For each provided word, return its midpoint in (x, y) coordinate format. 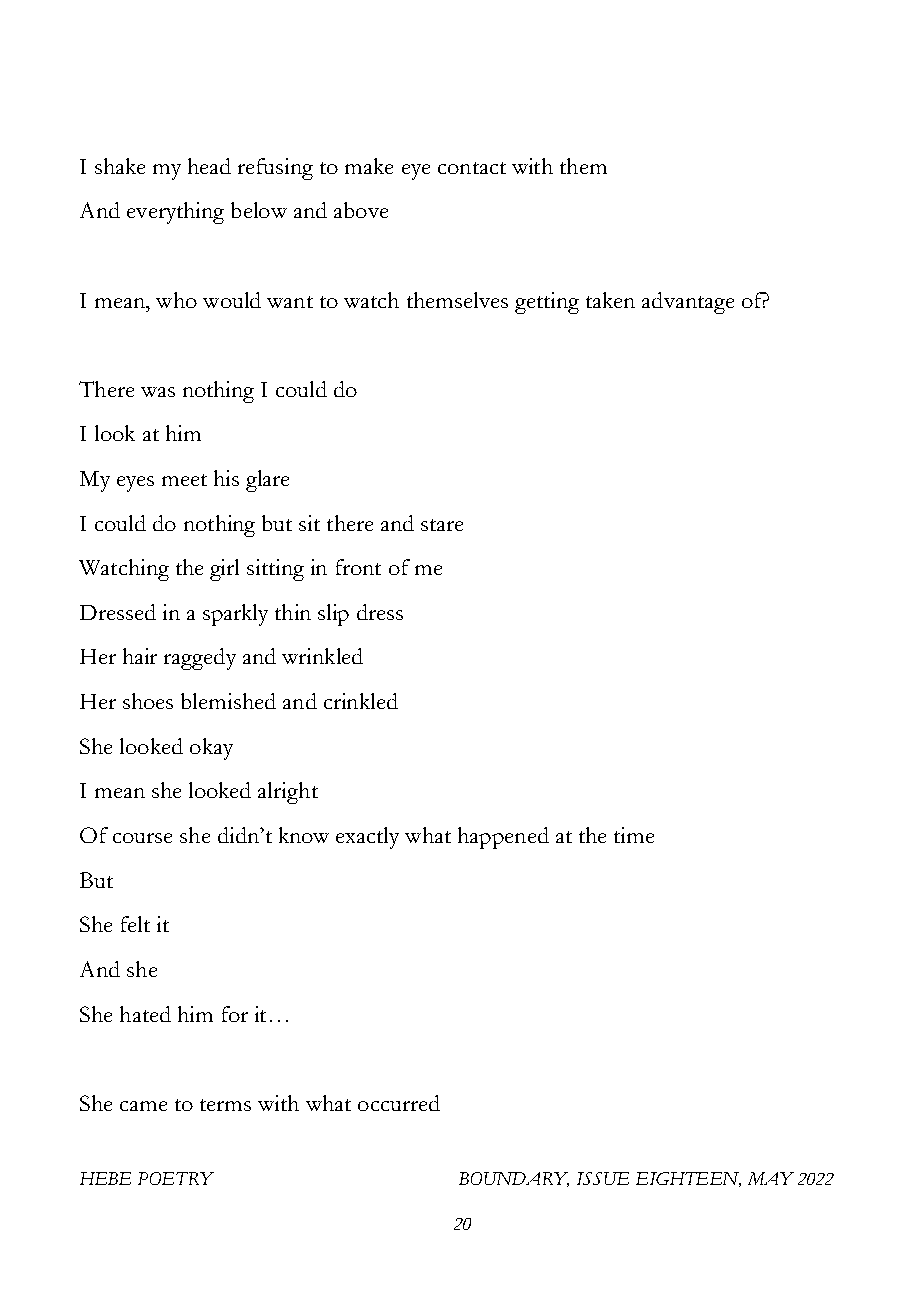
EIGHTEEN (688, 1179)
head (209, 166)
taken (610, 300)
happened (503, 838)
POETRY (176, 1178)
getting (547, 303)
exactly (367, 838)
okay (211, 749)
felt (135, 924)
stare (442, 525)
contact (472, 168)
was (158, 392)
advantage (688, 303)
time (634, 835)
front (358, 567)
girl (224, 570)
